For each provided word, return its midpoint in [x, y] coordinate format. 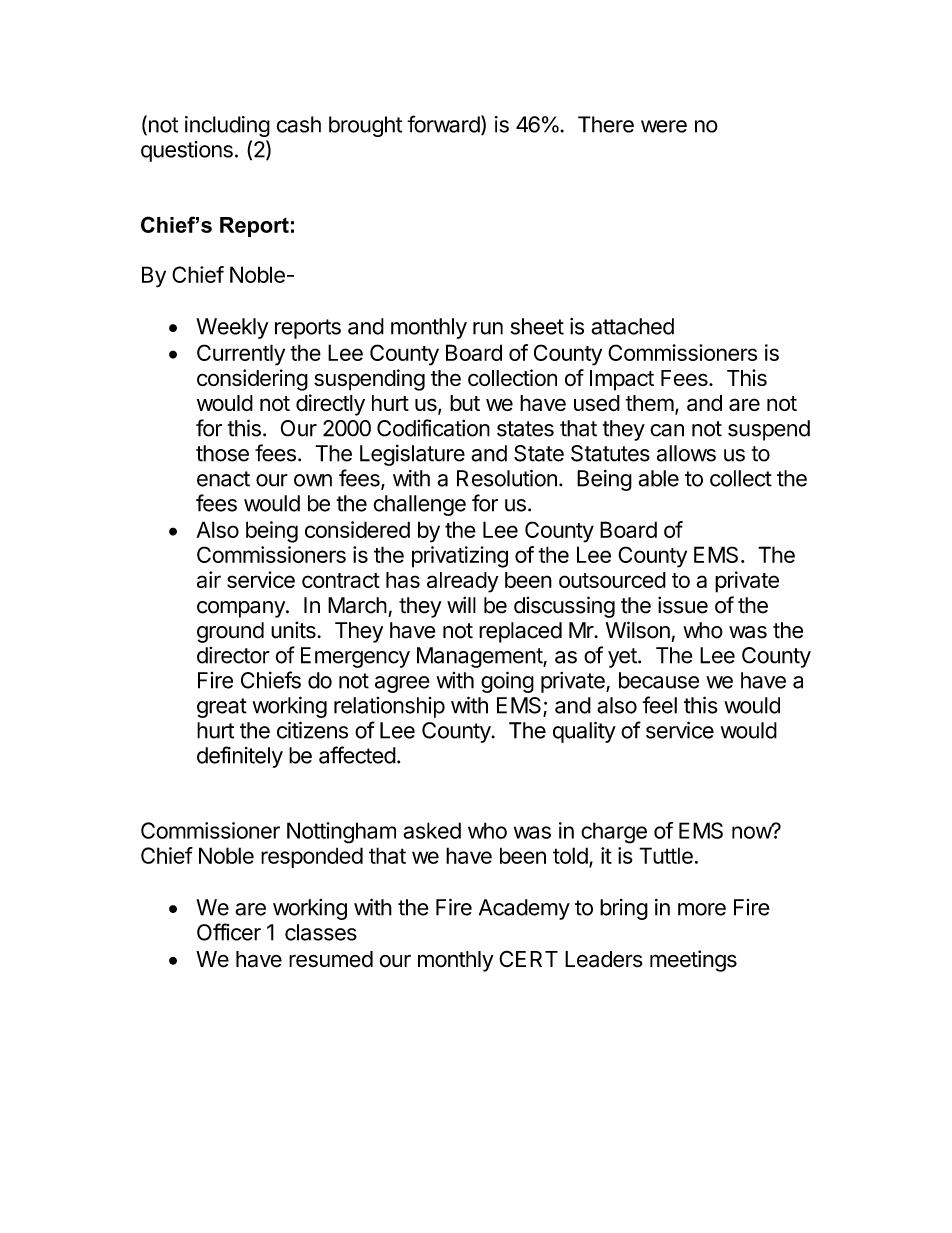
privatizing [460, 557]
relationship [389, 707]
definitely [240, 757]
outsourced [612, 580]
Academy [524, 909]
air [209, 579]
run [488, 328]
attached [632, 326]
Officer [229, 932]
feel [659, 705]
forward [443, 124]
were [664, 126]
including [227, 126]
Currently [241, 355]
